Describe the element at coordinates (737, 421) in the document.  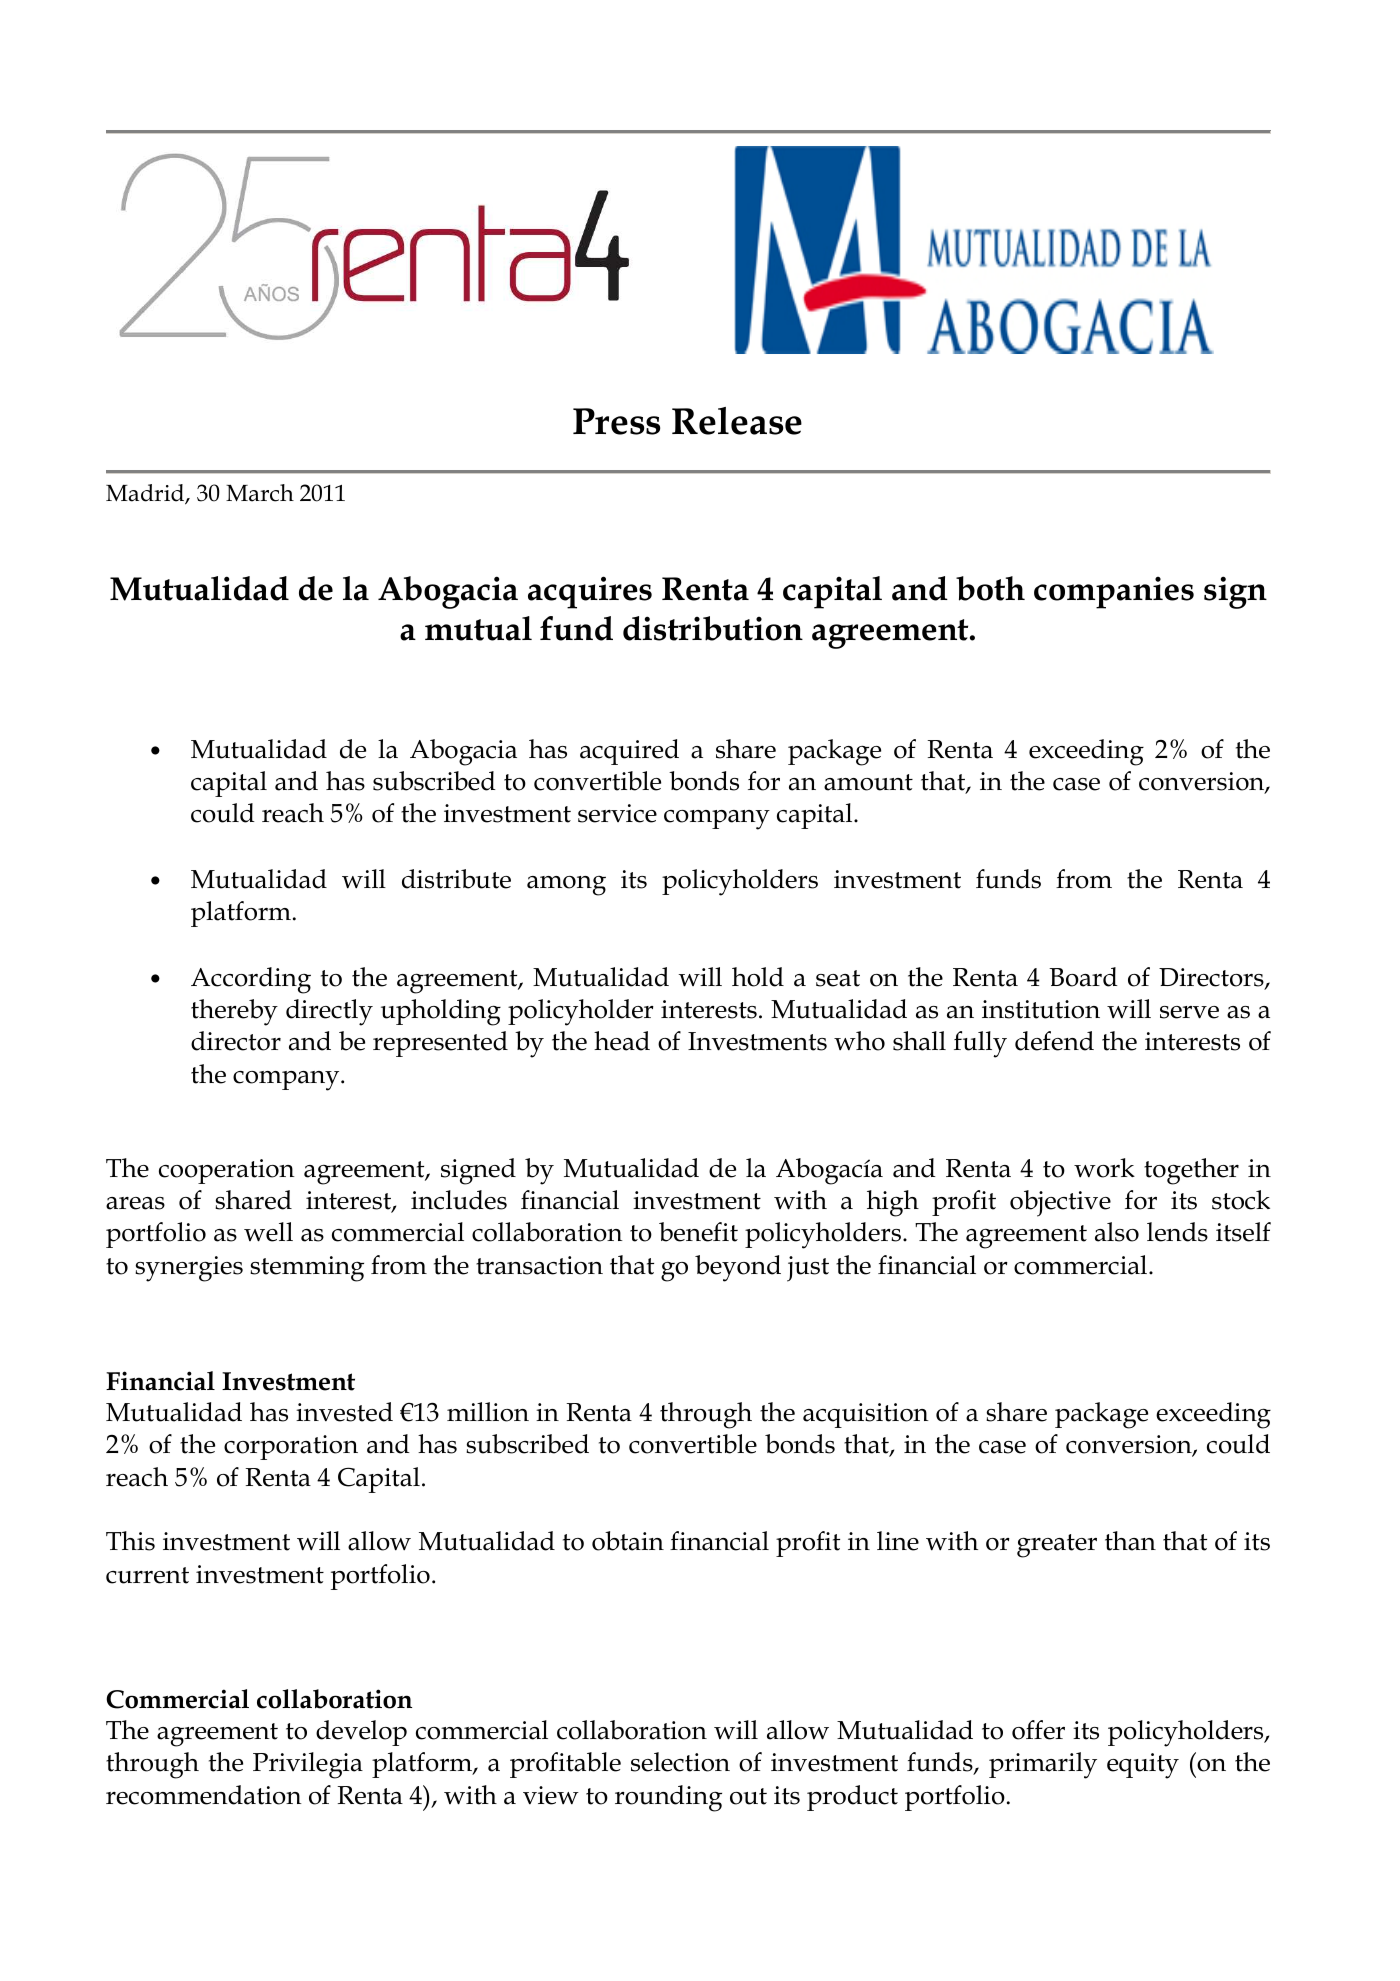
I see `Release` at that location.
